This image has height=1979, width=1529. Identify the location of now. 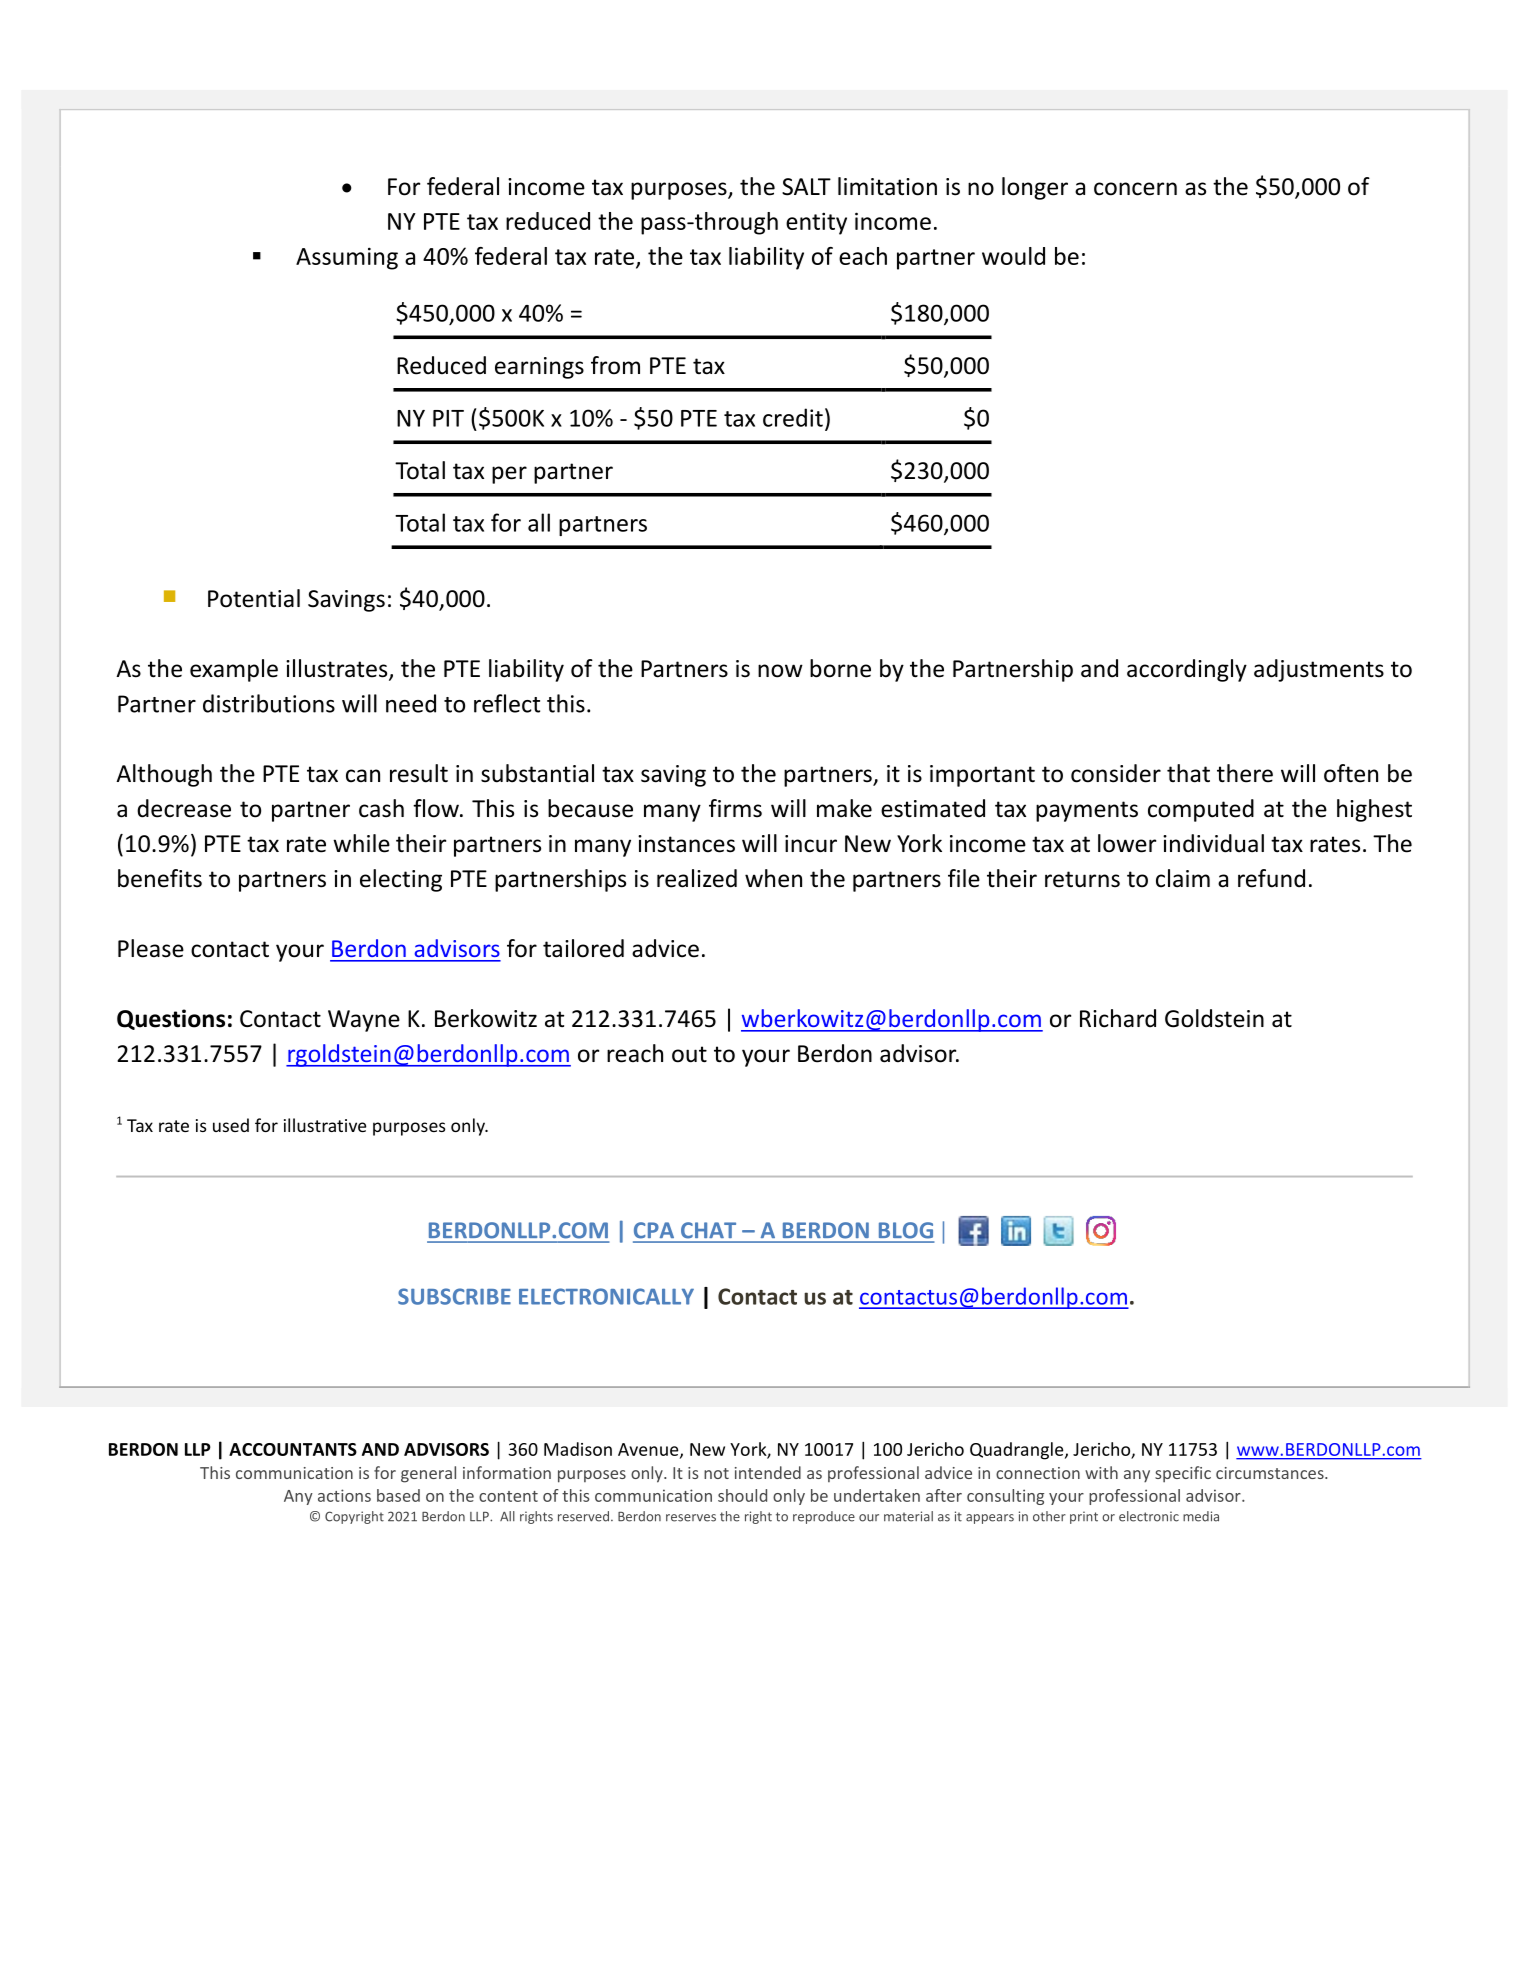
(780, 671).
